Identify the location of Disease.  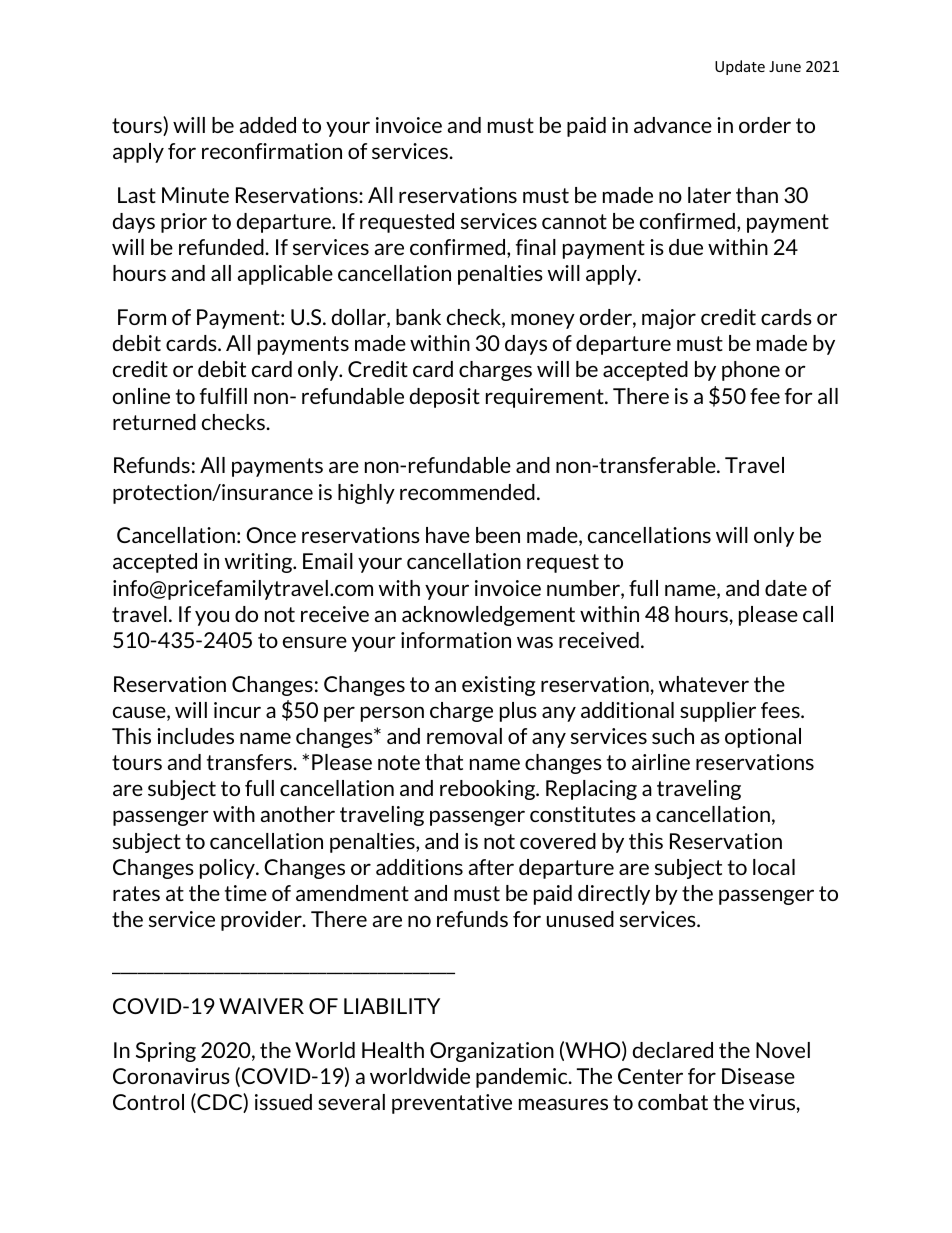
(758, 1076).
